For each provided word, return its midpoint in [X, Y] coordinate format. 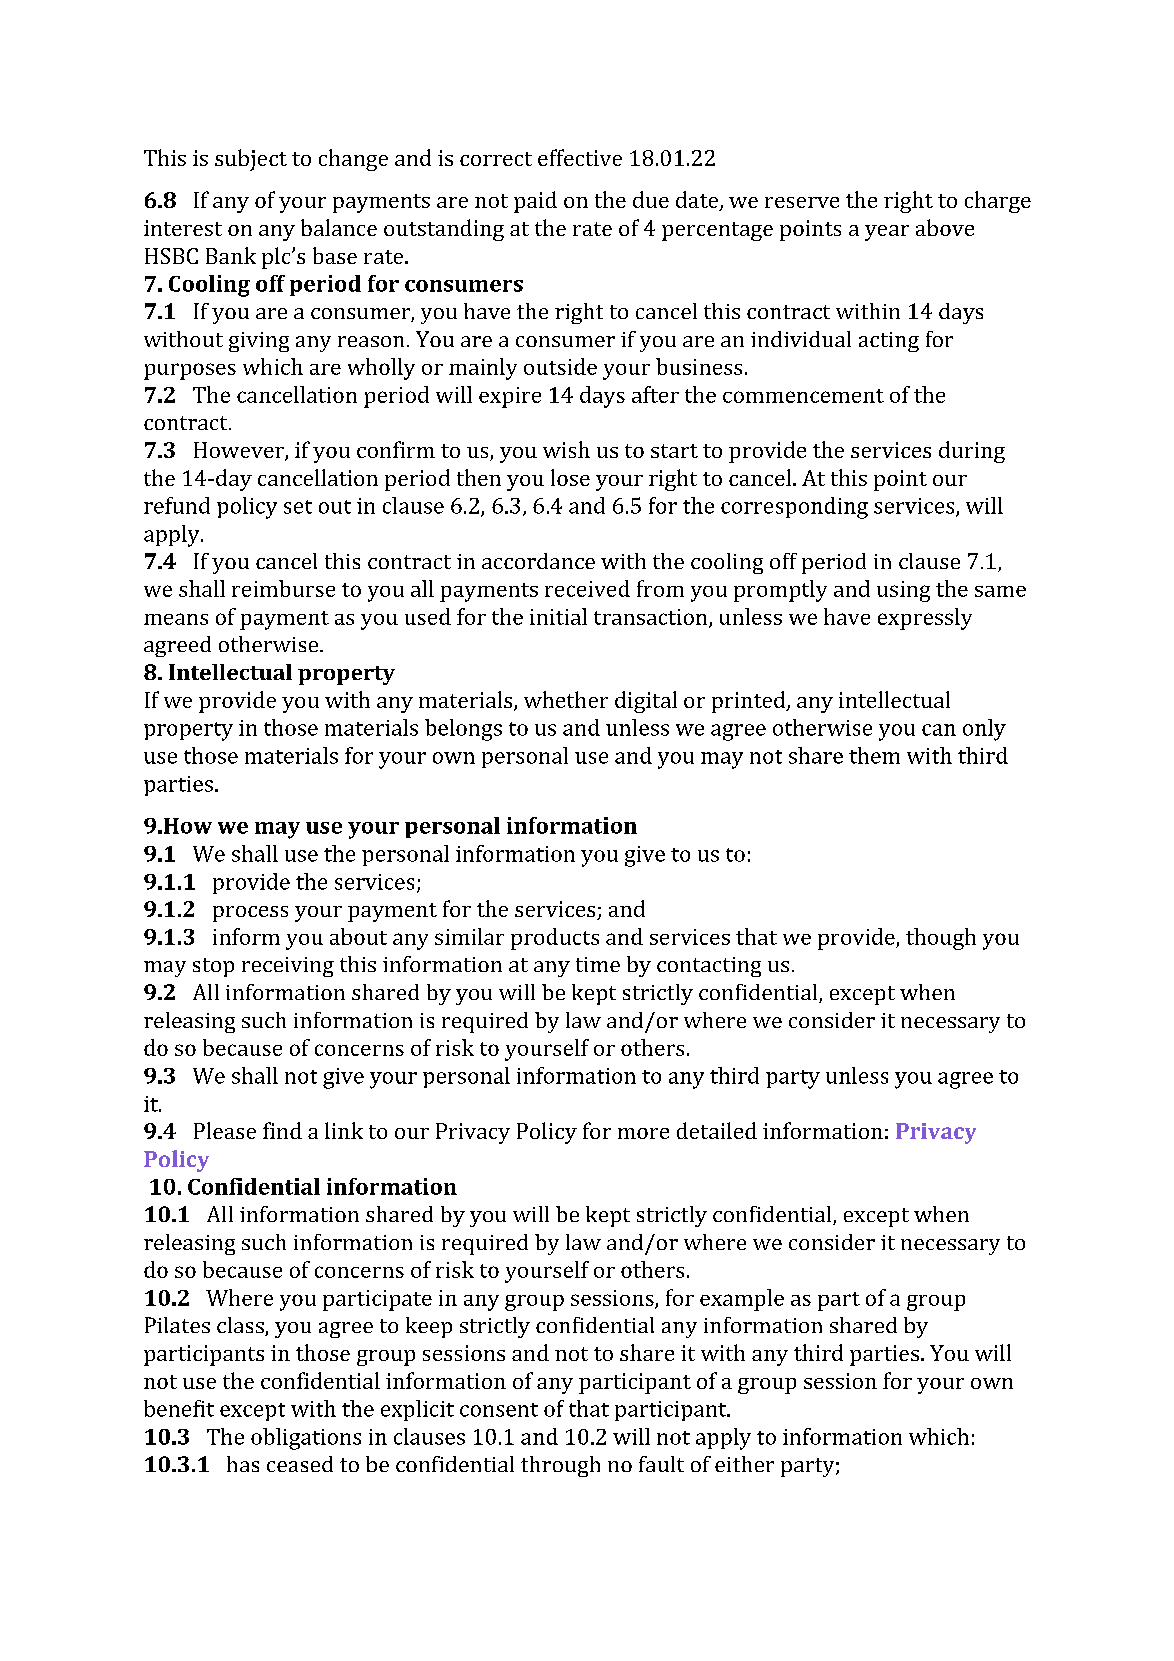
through [560, 1466]
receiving [288, 967]
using [903, 591]
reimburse [283, 588]
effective [580, 157]
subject [251, 160]
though [941, 939]
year [887, 233]
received [587, 588]
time [598, 964]
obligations [306, 1439]
